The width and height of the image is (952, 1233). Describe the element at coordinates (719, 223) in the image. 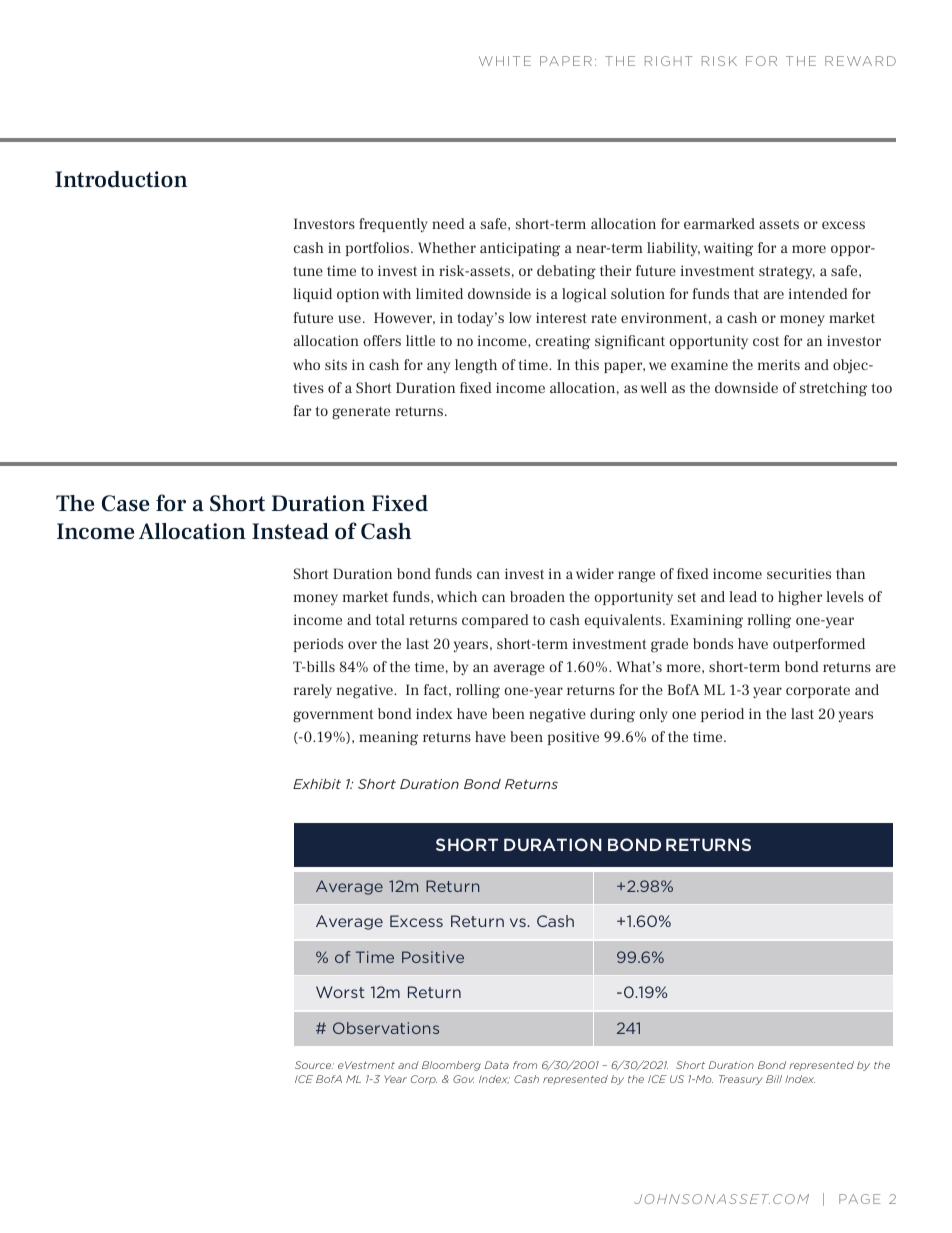

I see `earmarked` at that location.
